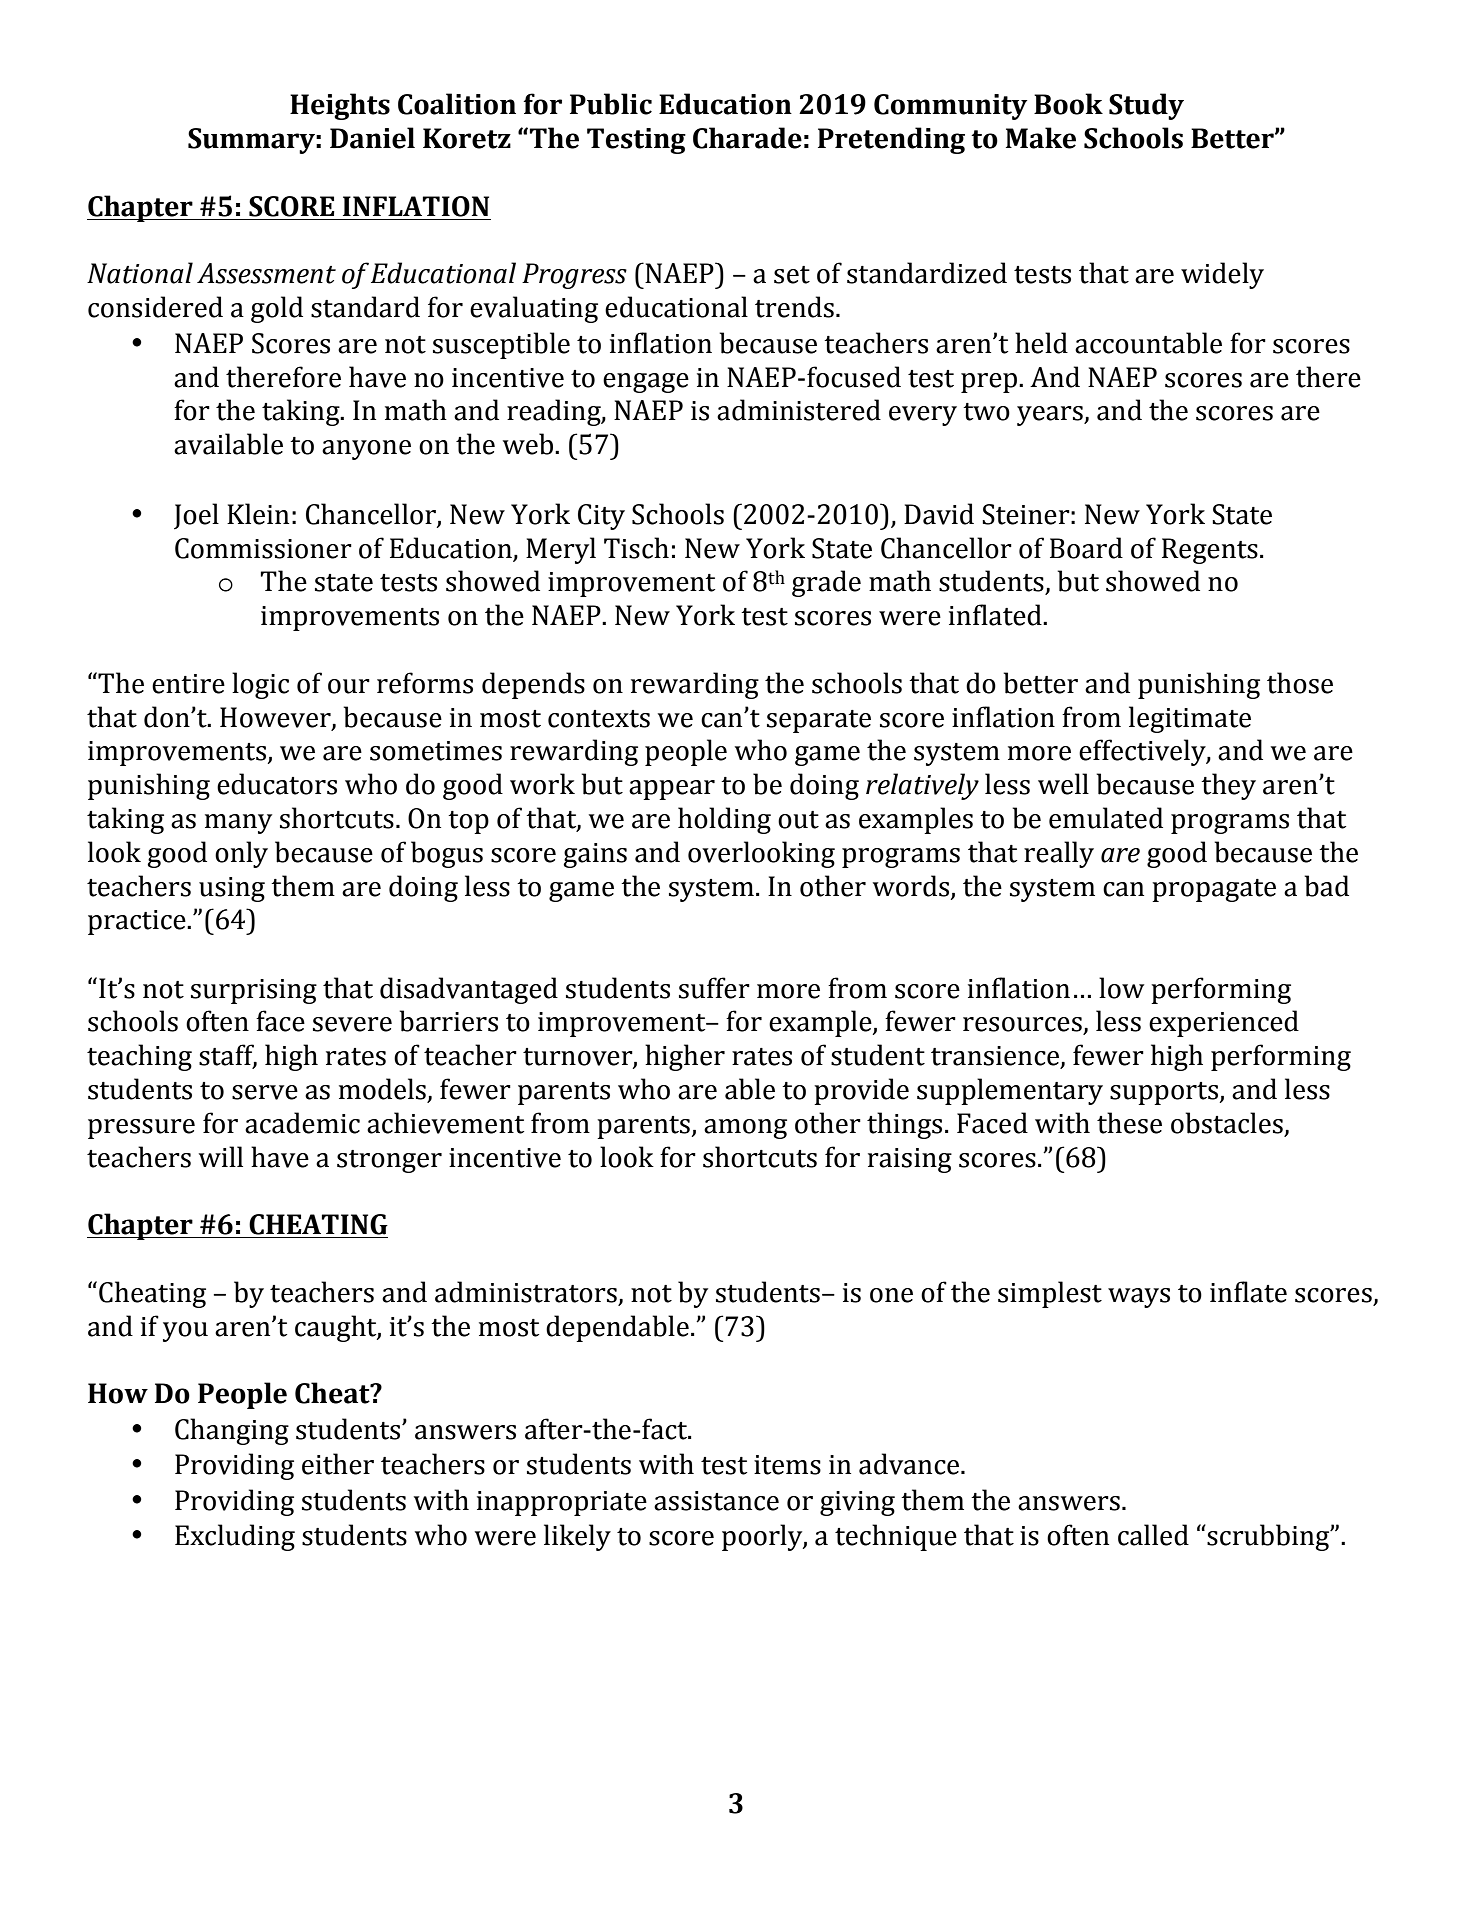 The image size is (1472, 1905). What do you see at coordinates (747, 138) in the image?
I see `Charade` at bounding box center [747, 138].
